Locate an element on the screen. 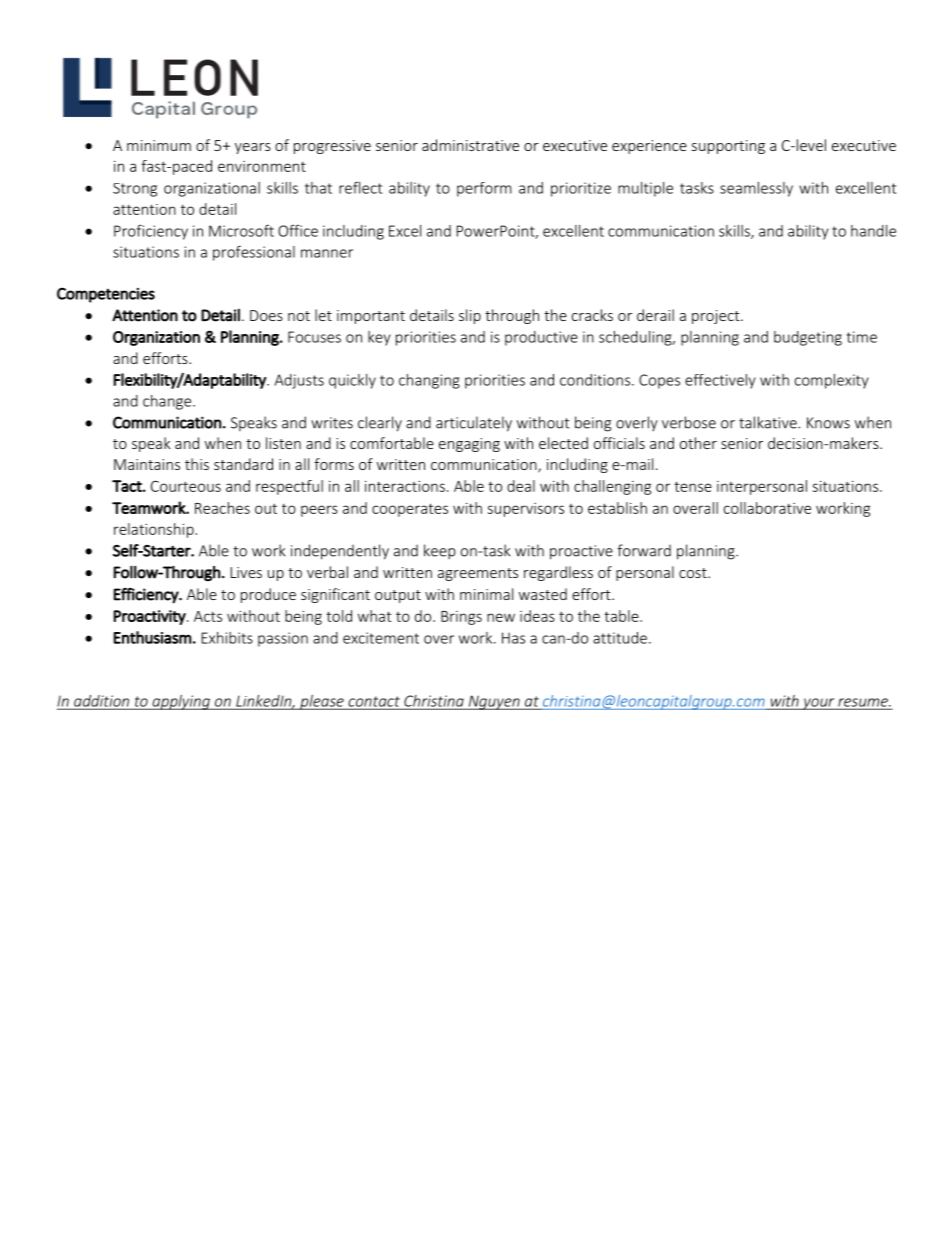 This screenshot has height=1233, width=952. changing is located at coordinates (429, 381).
